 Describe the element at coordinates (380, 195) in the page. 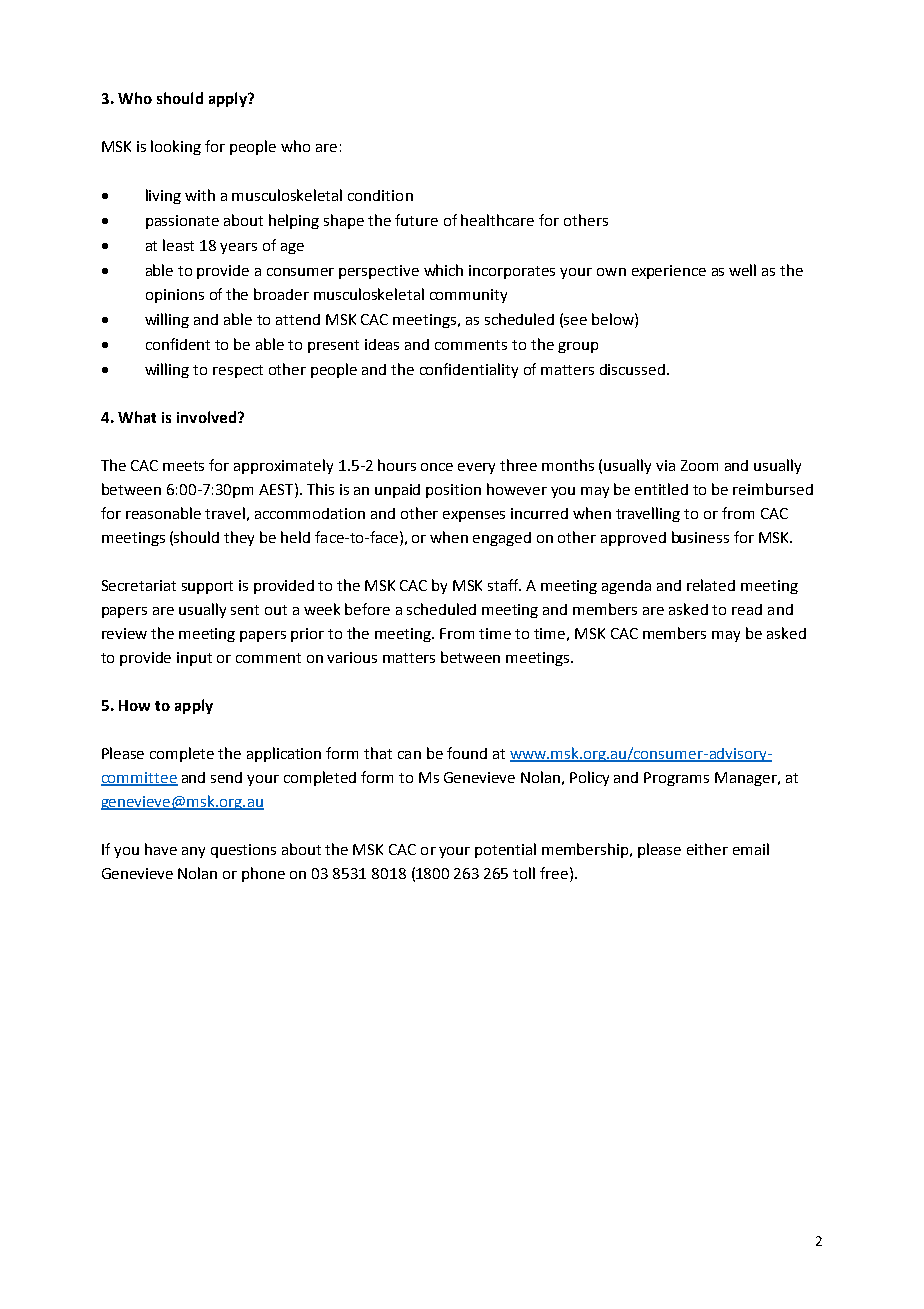

I see `condition` at that location.
